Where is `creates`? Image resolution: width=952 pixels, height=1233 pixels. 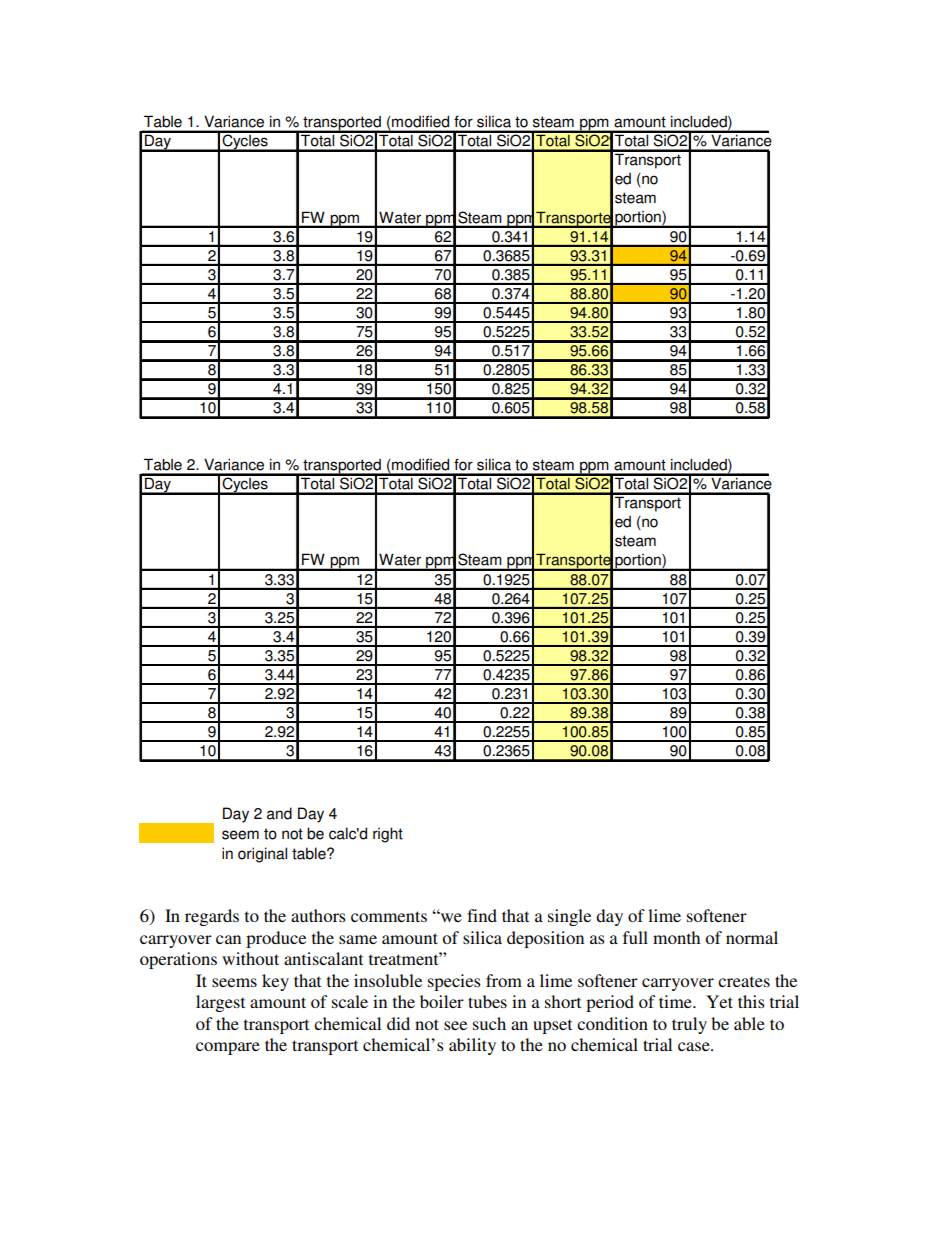
creates is located at coordinates (744, 981).
